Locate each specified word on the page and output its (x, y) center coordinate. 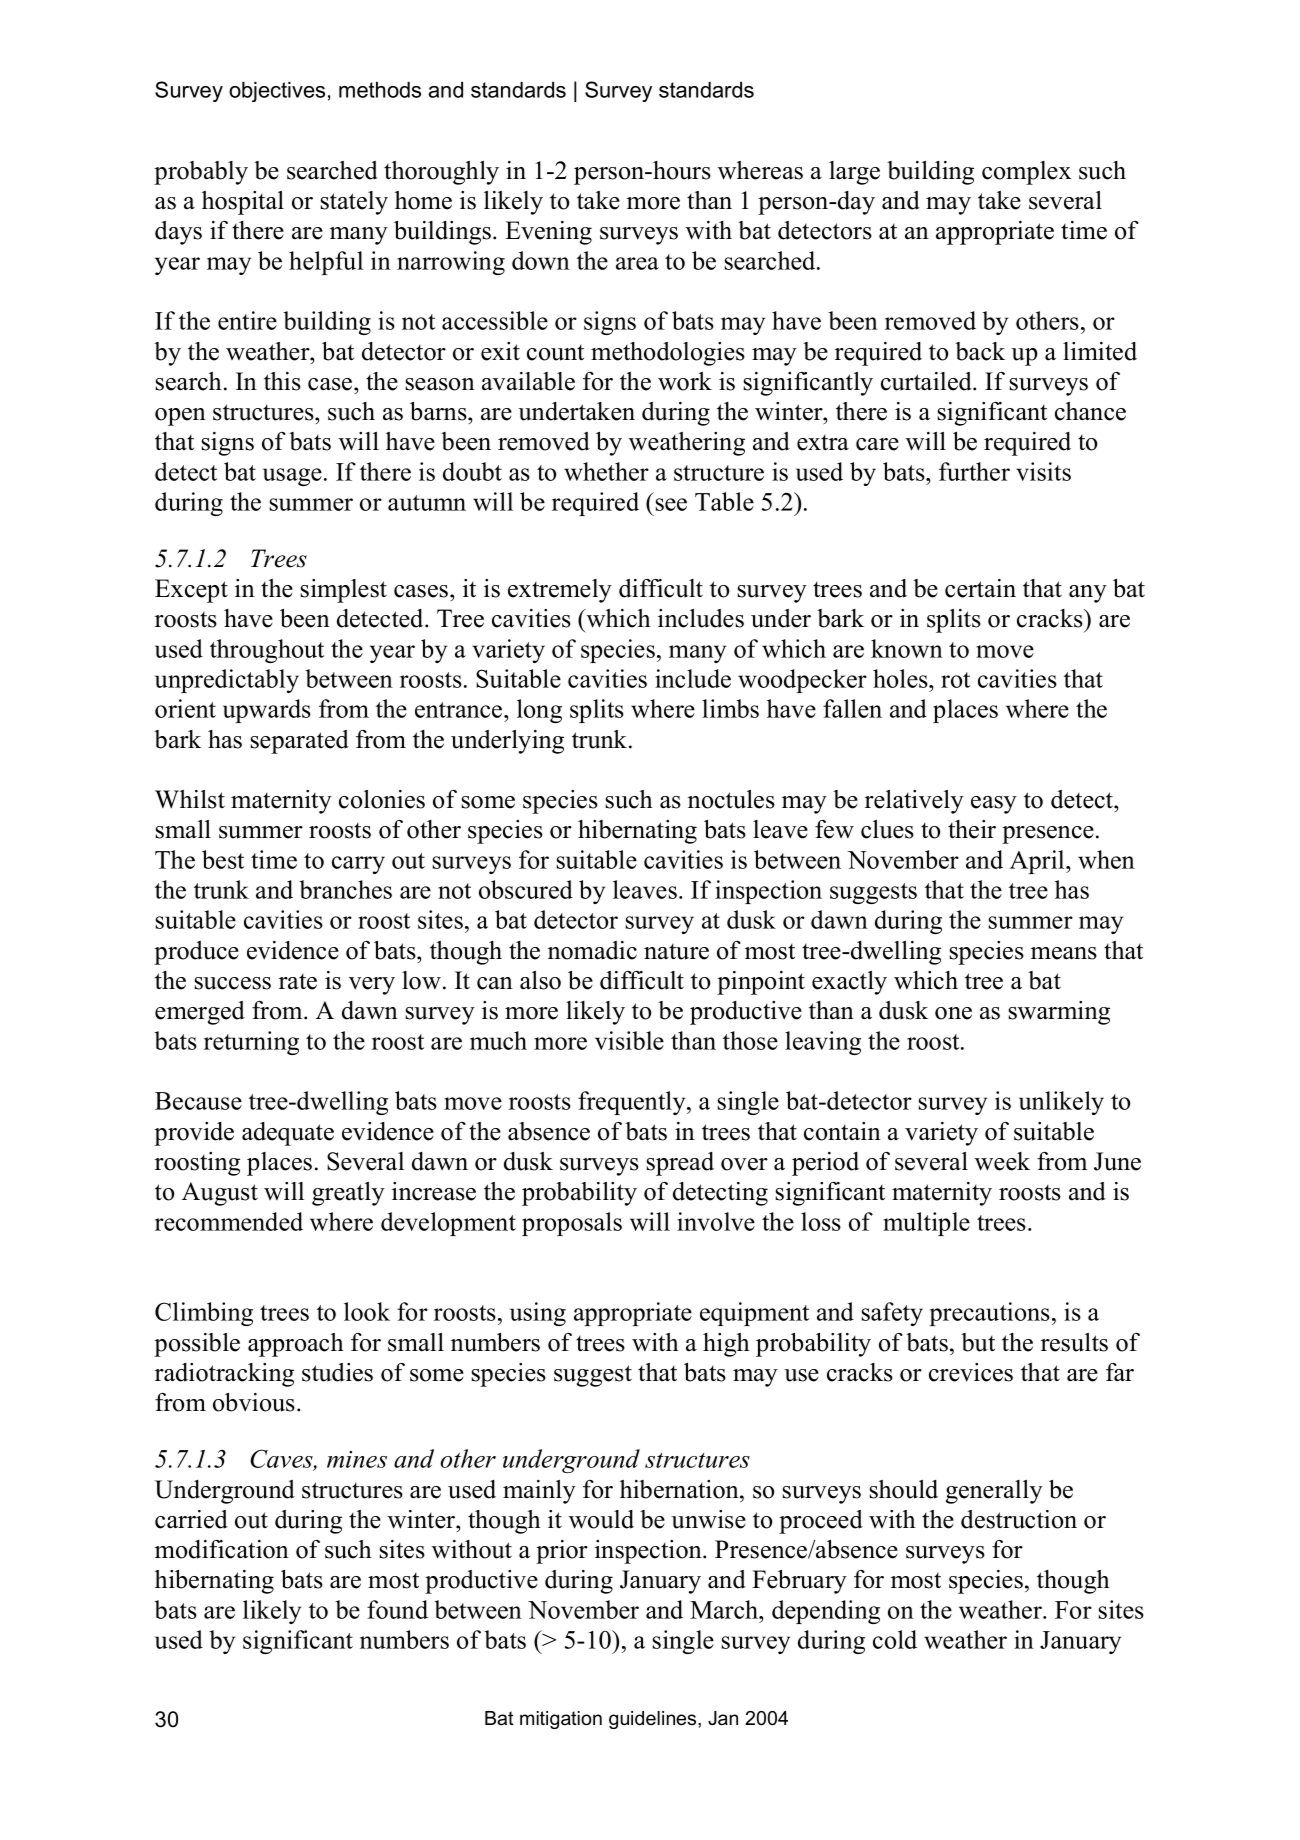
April (1038, 862)
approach (296, 1345)
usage (292, 477)
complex (1026, 173)
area (637, 263)
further (974, 471)
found (397, 1609)
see (671, 504)
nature (676, 952)
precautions (989, 1314)
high (726, 1345)
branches (345, 889)
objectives (277, 92)
